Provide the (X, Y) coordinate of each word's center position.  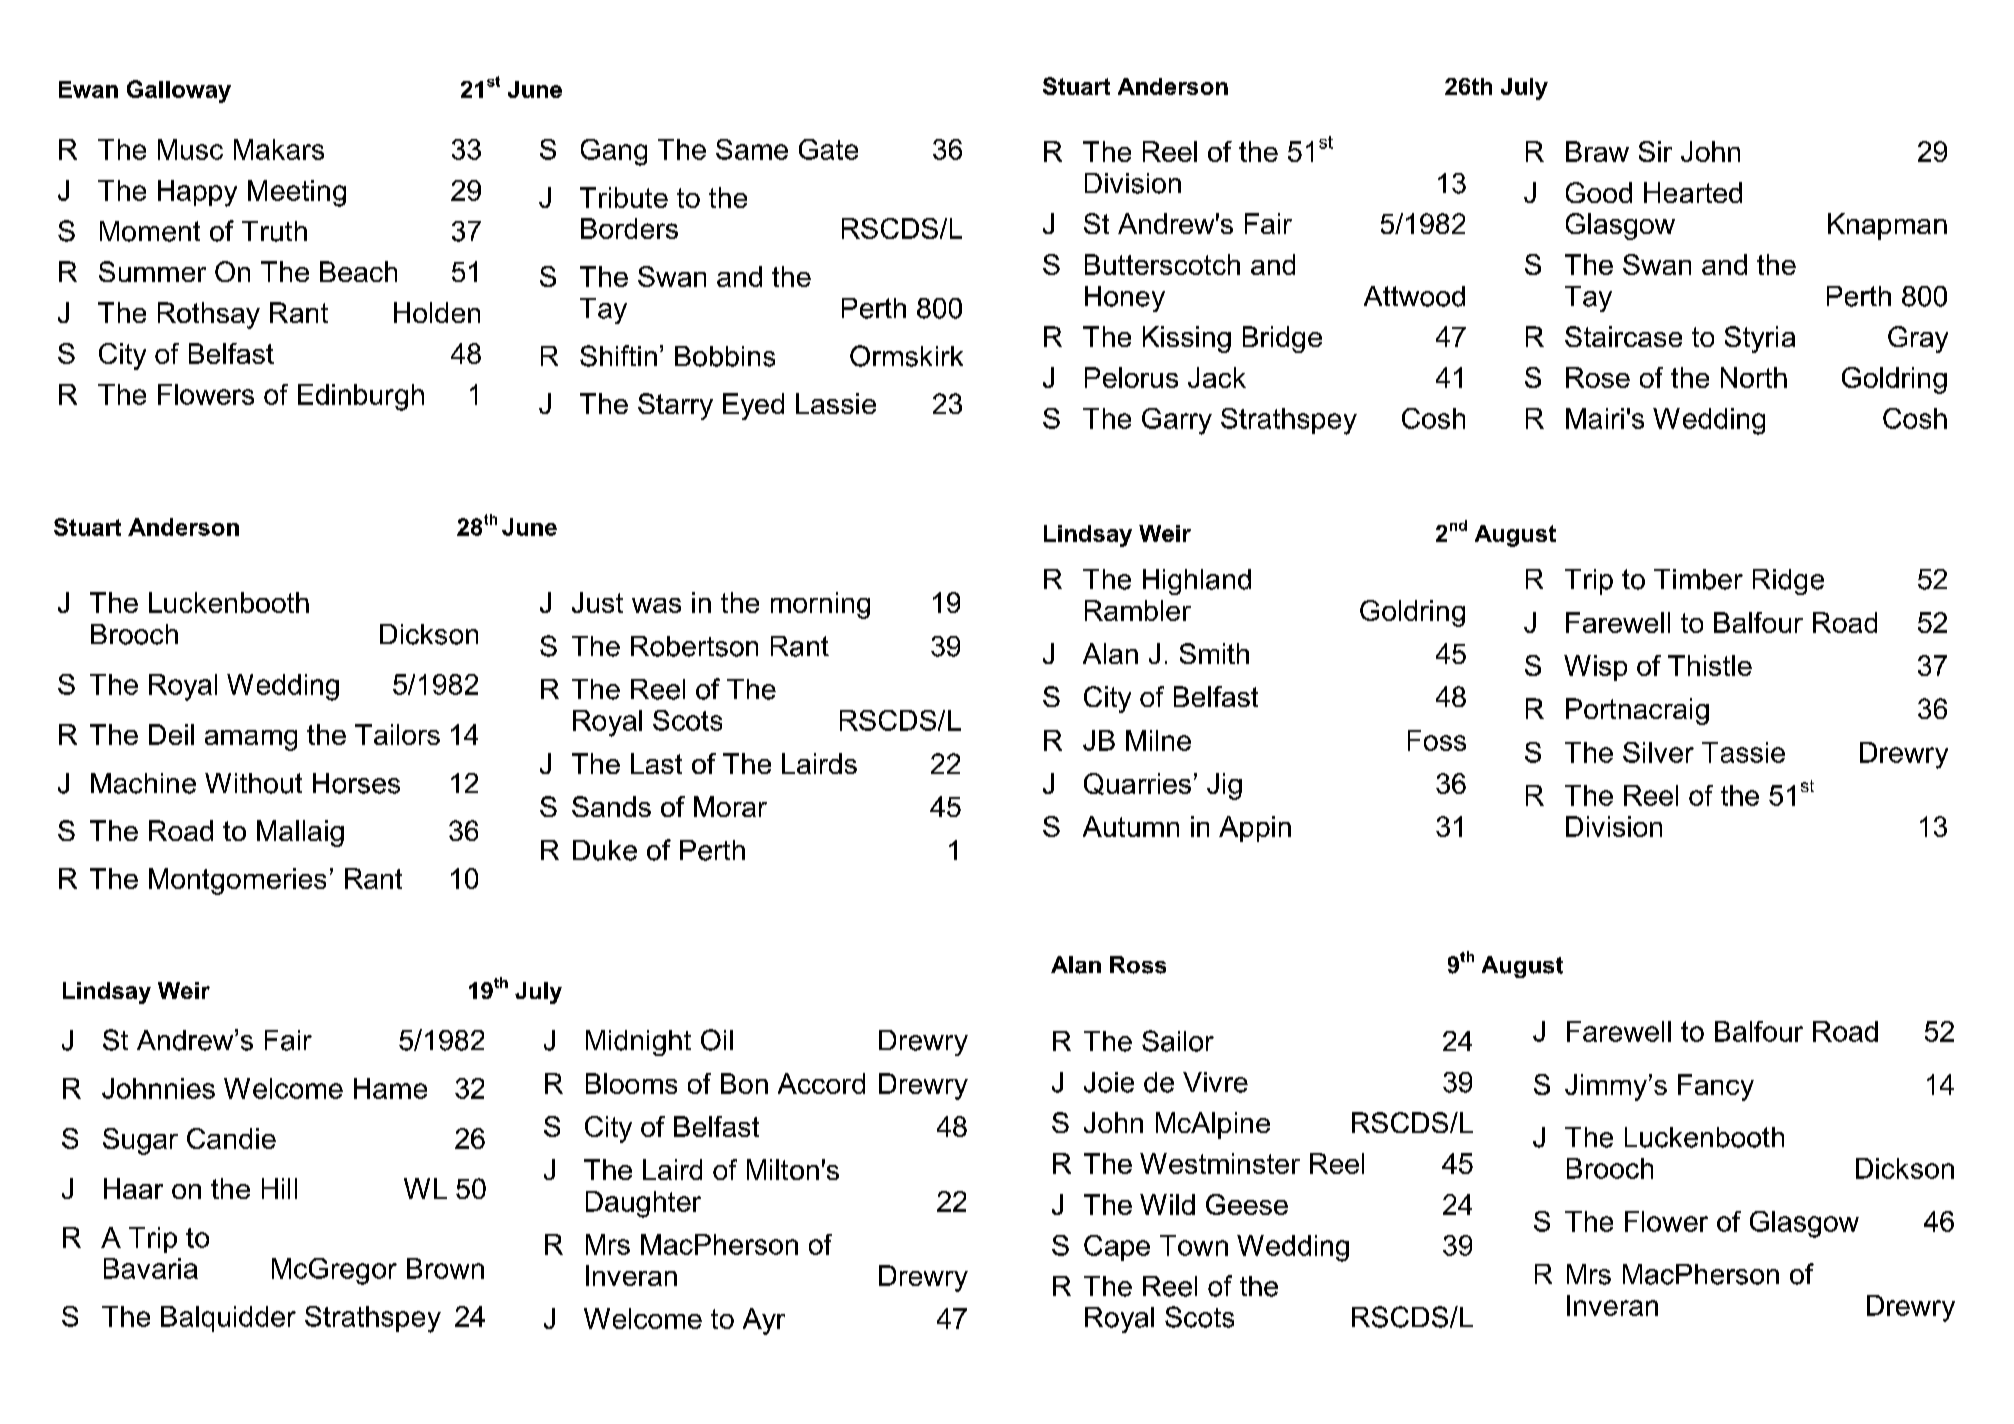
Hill (279, 1188)
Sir (1655, 151)
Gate (828, 149)
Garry (1177, 421)
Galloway (179, 91)
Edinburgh (361, 397)
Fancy (1716, 1087)
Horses (356, 783)
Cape (1117, 1248)
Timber (1698, 579)
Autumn (1131, 826)
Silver (1658, 752)
